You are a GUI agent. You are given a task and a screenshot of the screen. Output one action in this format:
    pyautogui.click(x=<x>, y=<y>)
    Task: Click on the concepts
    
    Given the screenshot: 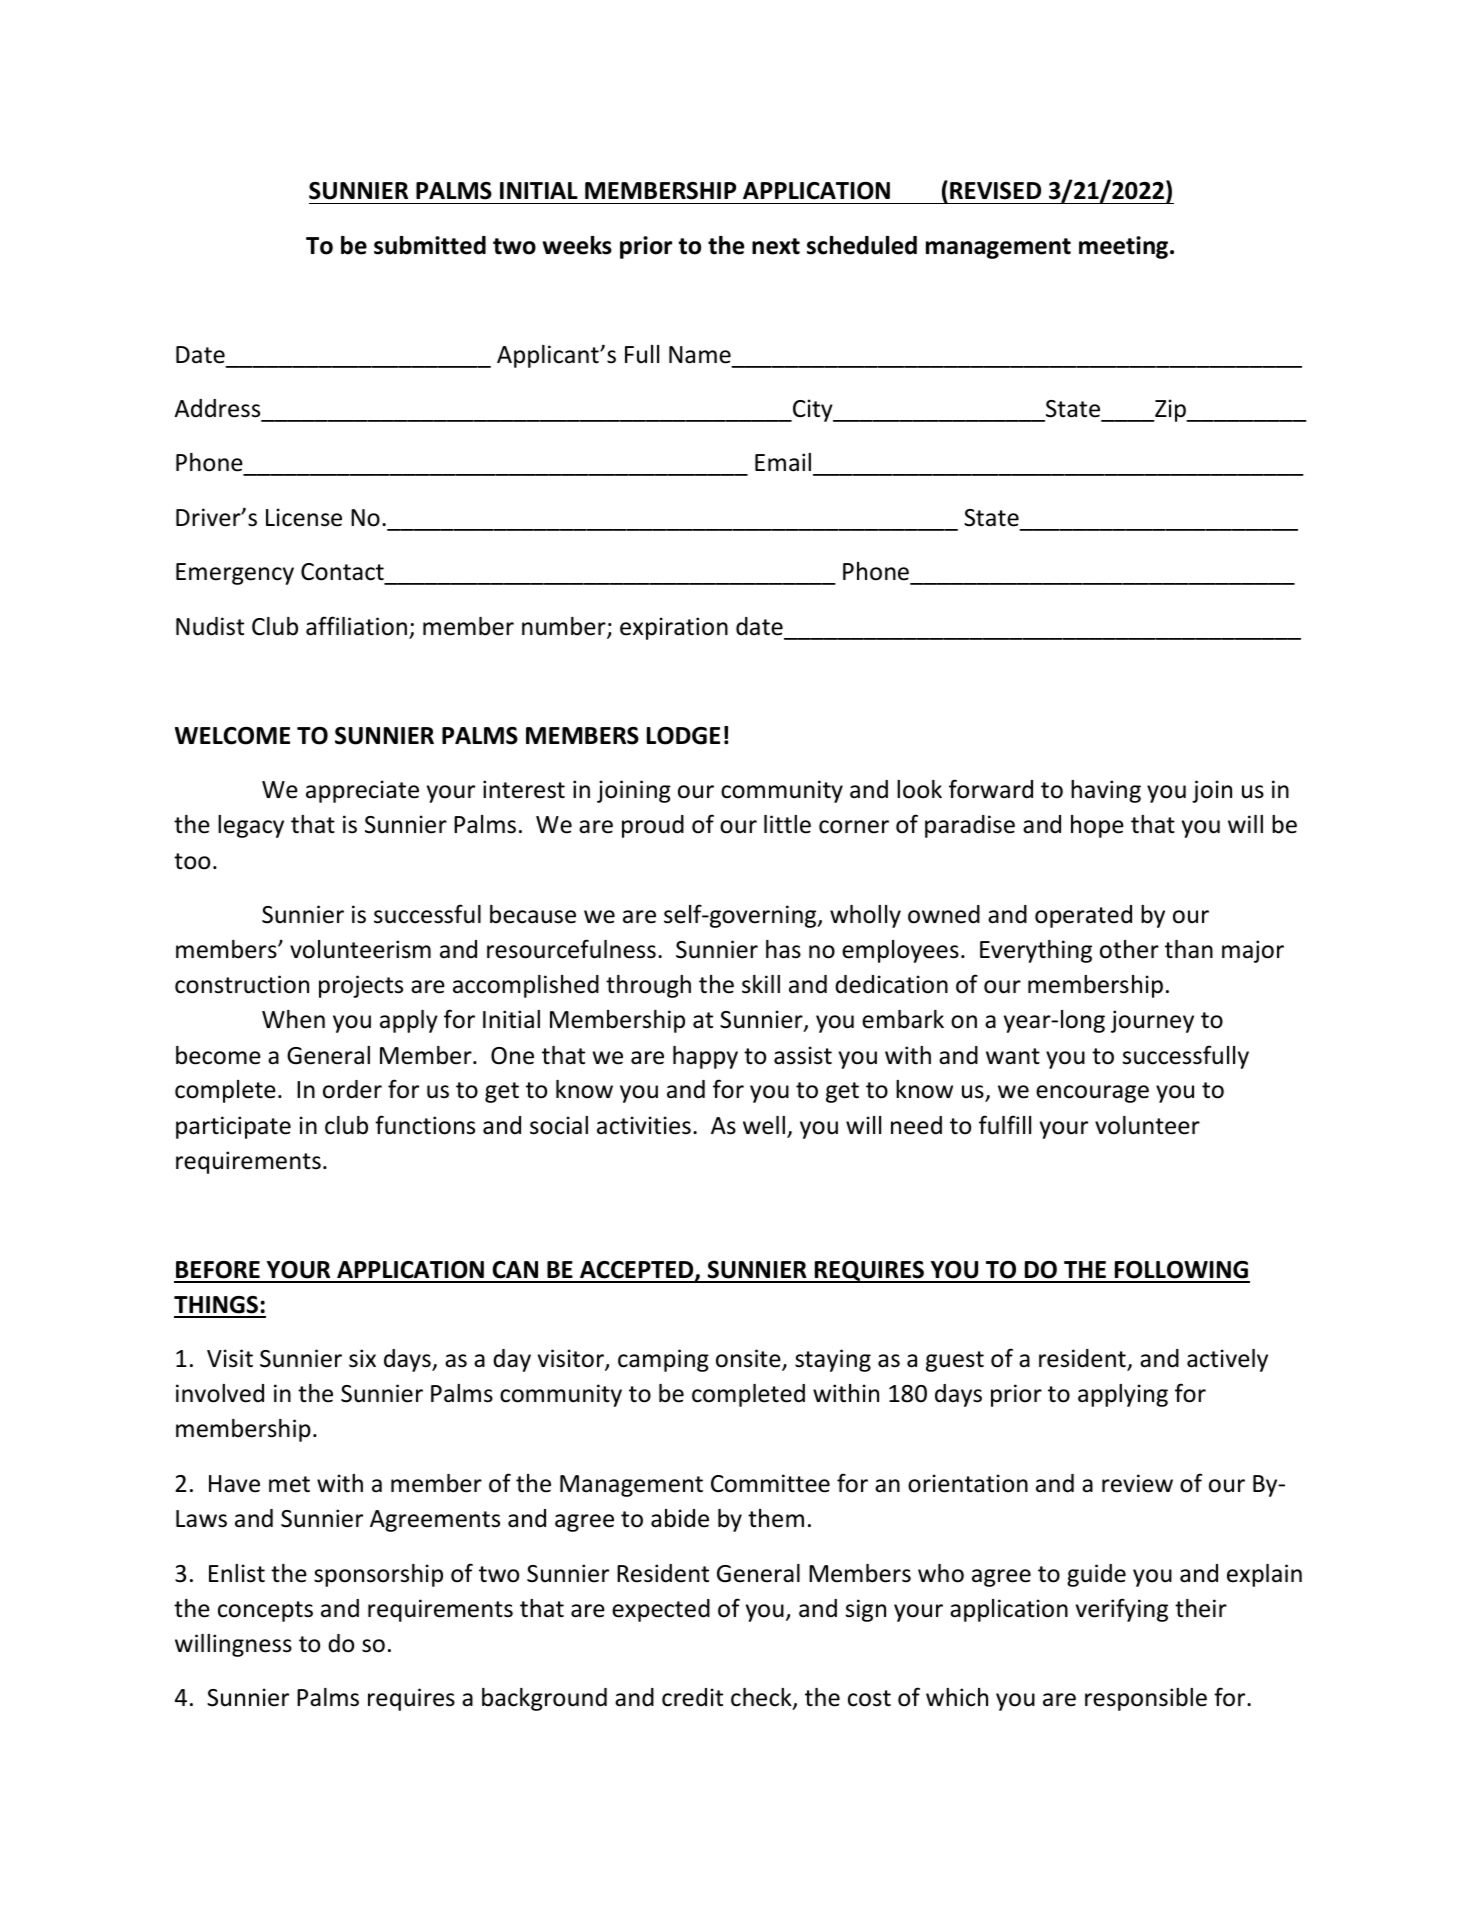 What is the action you would take?
    pyautogui.click(x=265, y=1611)
